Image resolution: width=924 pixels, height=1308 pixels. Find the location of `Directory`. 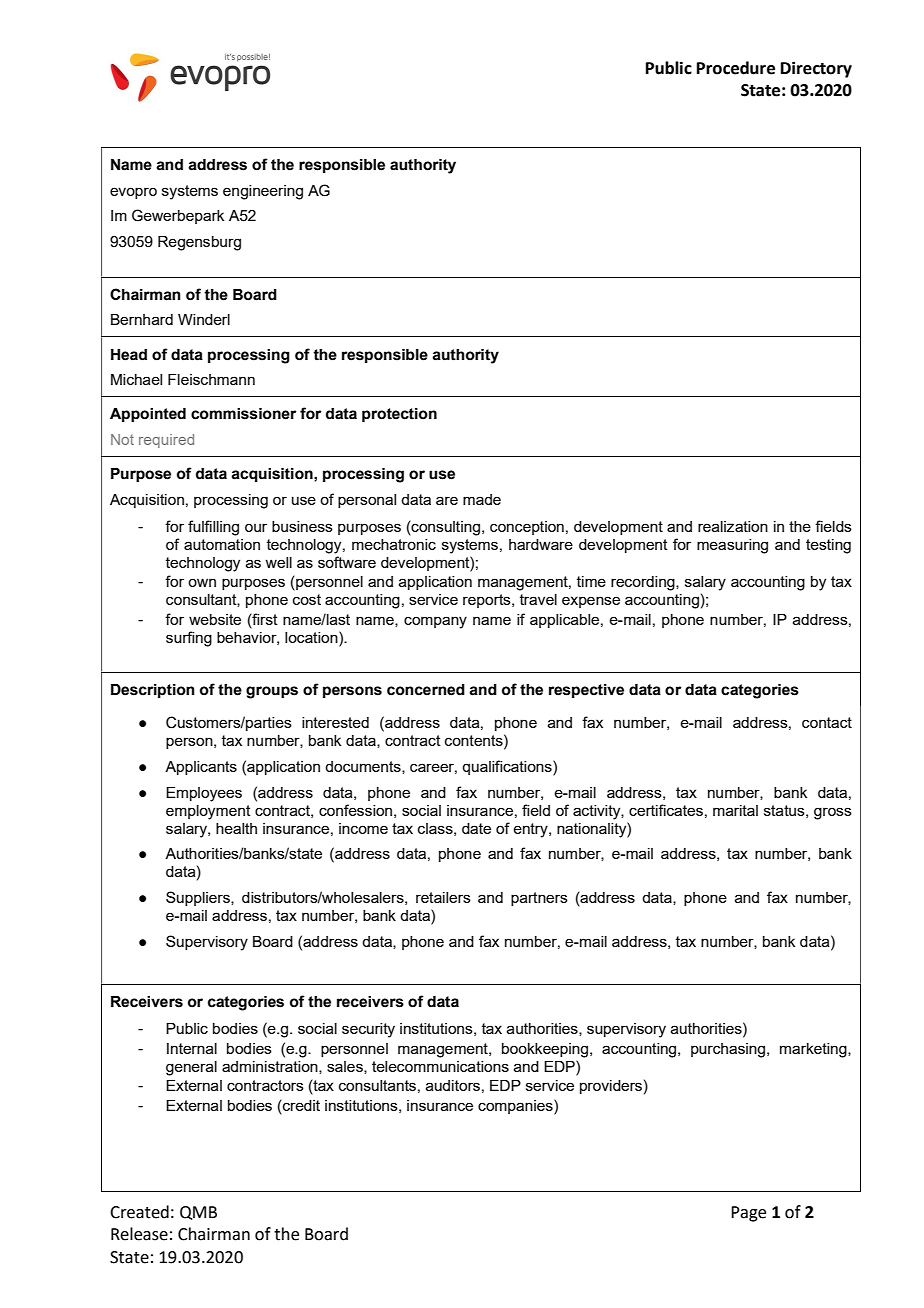

Directory is located at coordinates (816, 69).
